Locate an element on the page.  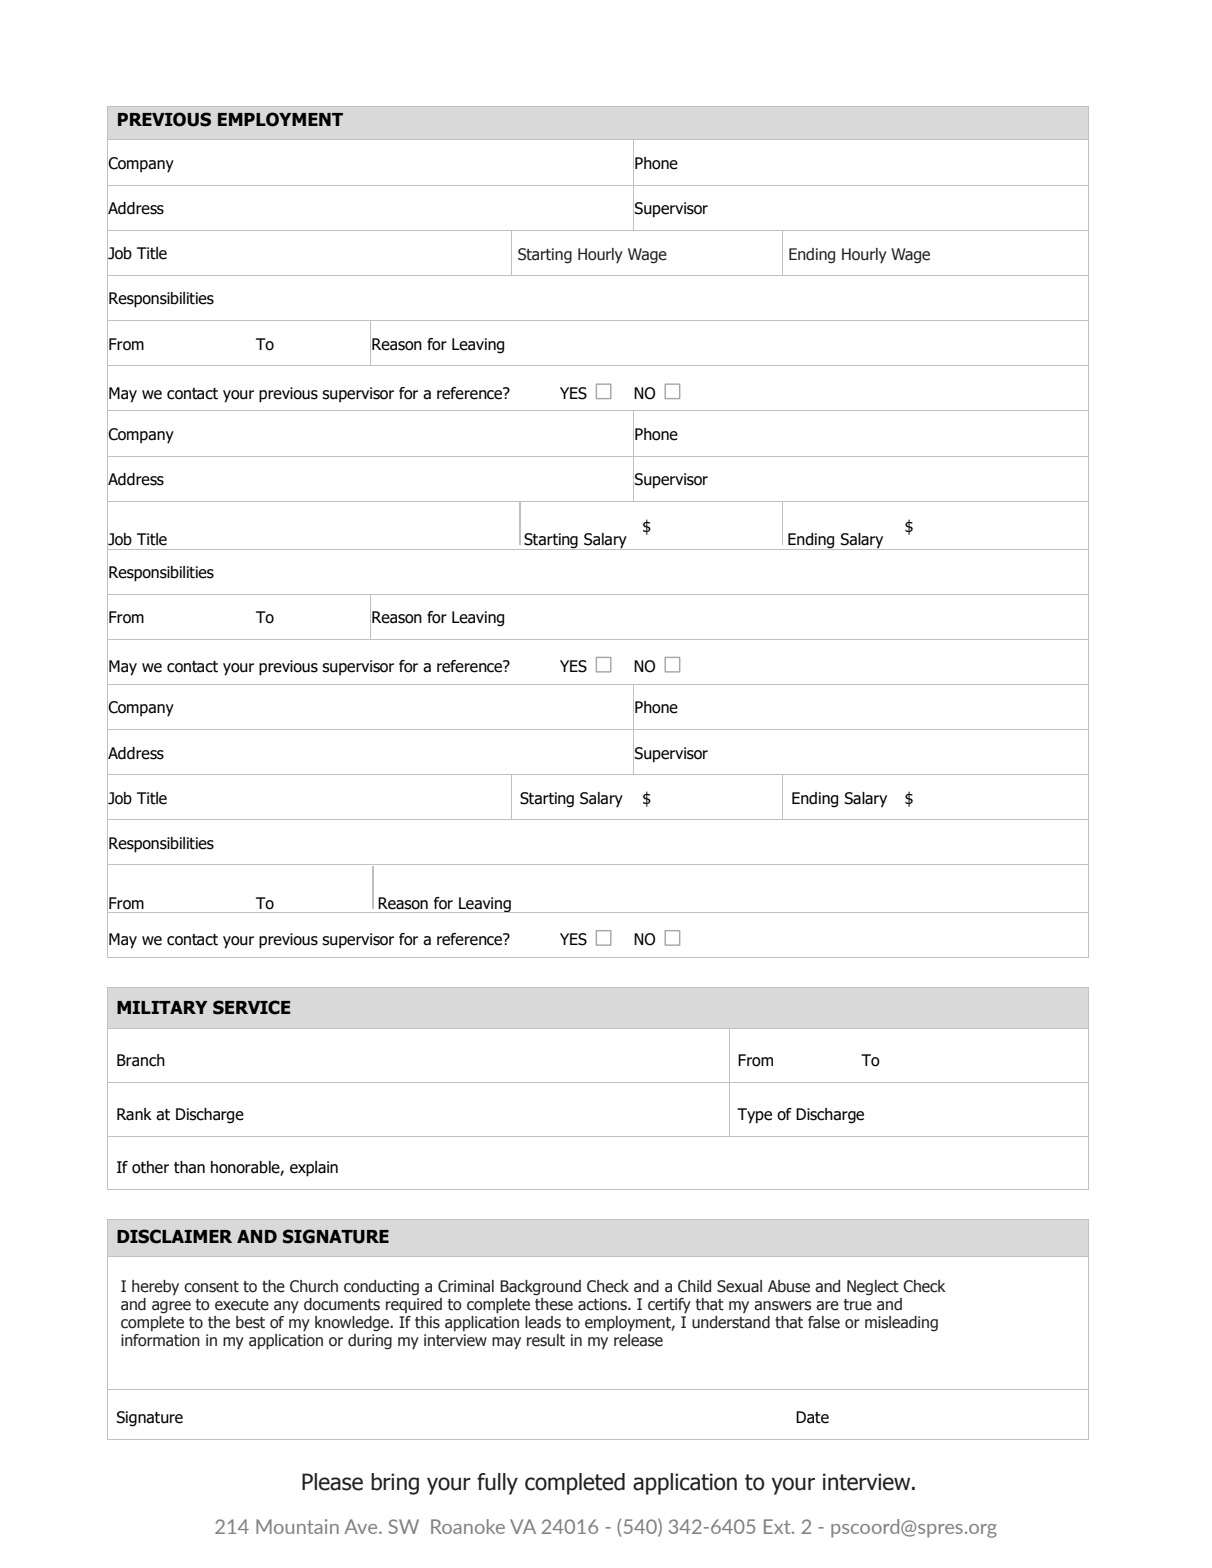
Roanoke is located at coordinates (468, 1526).
